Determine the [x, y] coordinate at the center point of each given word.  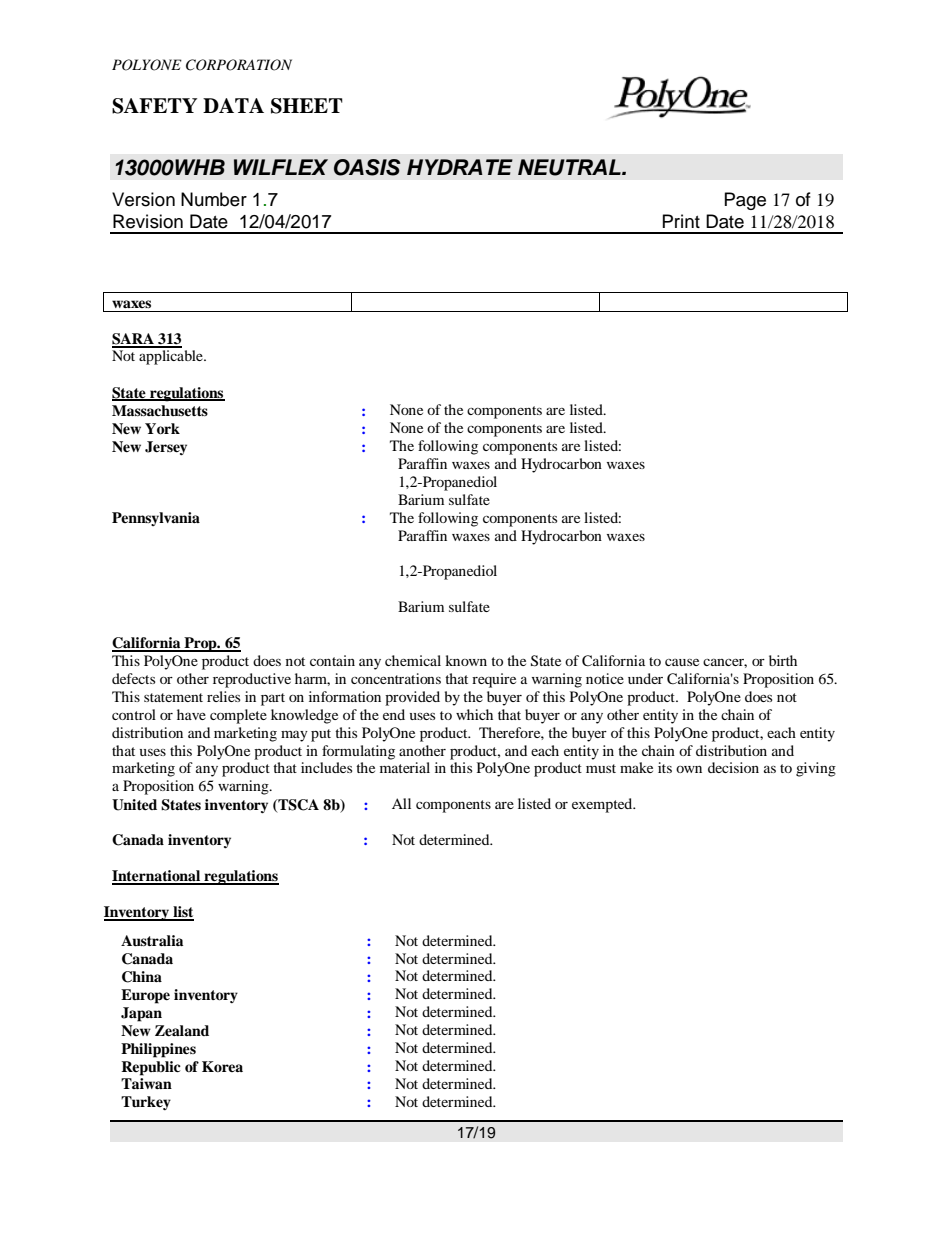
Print [681, 221]
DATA [233, 105]
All [401, 803]
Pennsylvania [156, 519]
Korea [222, 1066]
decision [733, 767]
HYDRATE [460, 167]
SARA [134, 340]
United [134, 805]
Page [745, 201]
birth [783, 660]
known [466, 660]
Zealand [182, 1030]
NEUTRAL [570, 167]
